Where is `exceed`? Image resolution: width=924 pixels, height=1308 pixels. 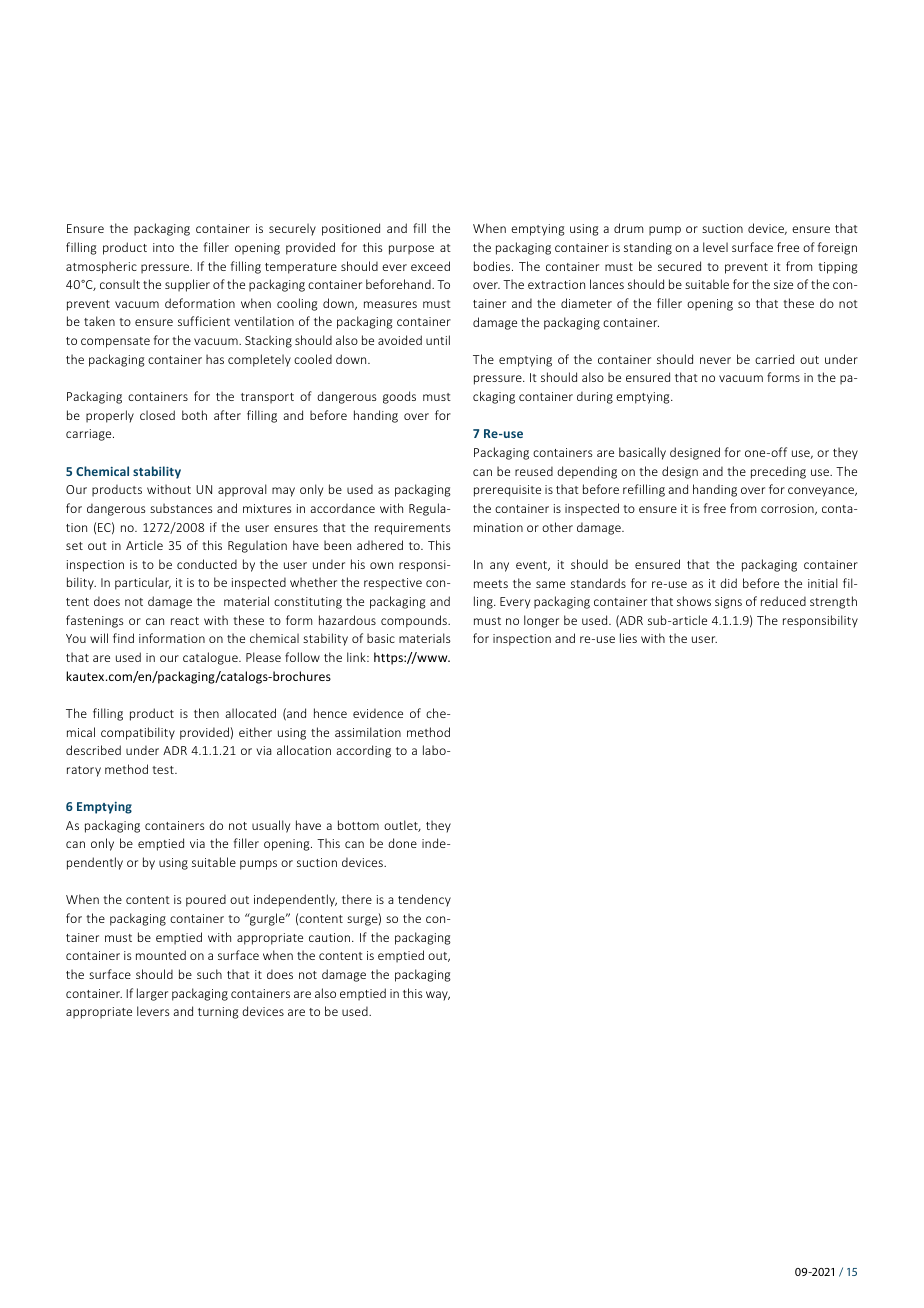
exceed is located at coordinates (430, 266).
